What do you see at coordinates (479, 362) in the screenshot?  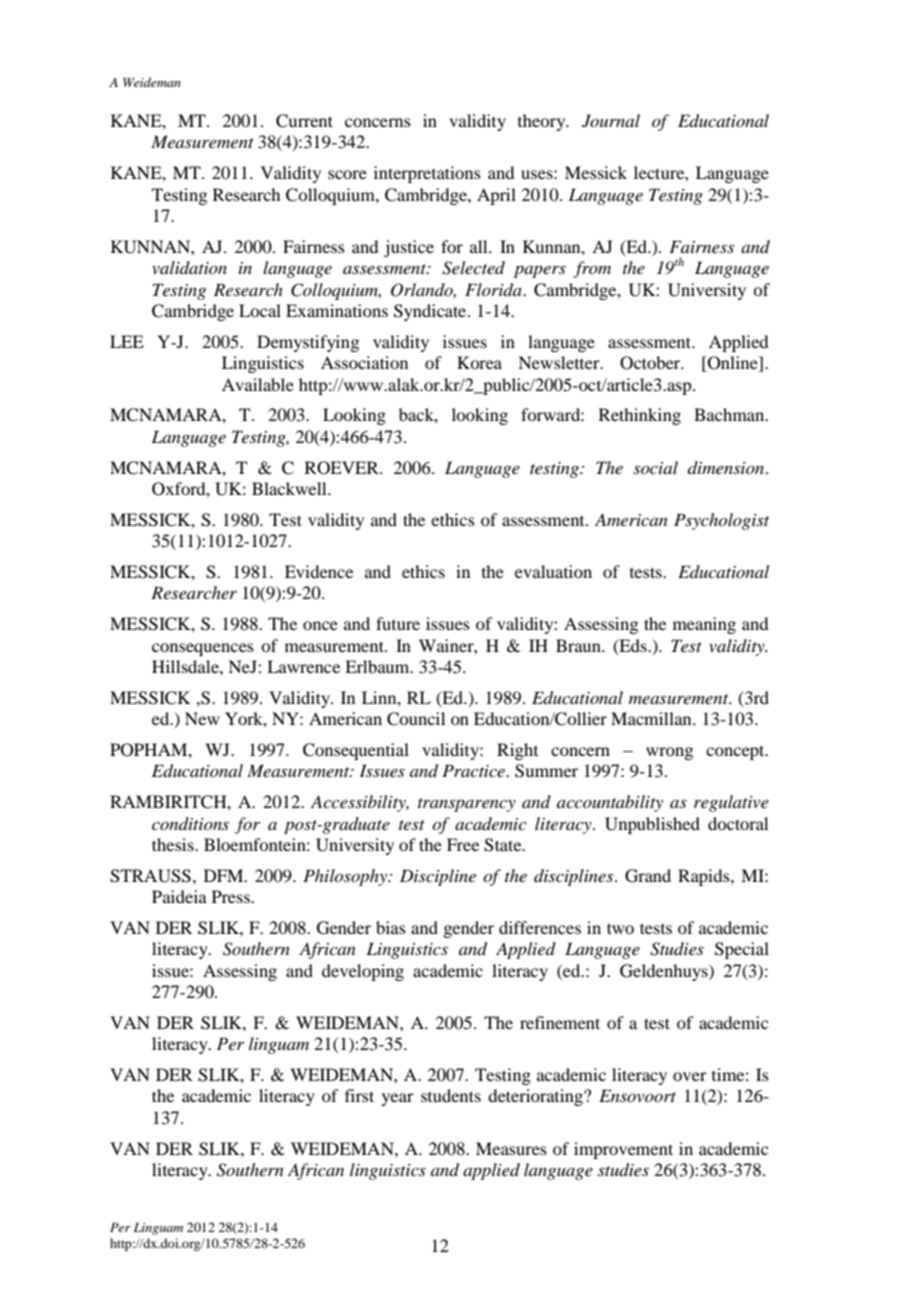 I see `Korea` at bounding box center [479, 362].
